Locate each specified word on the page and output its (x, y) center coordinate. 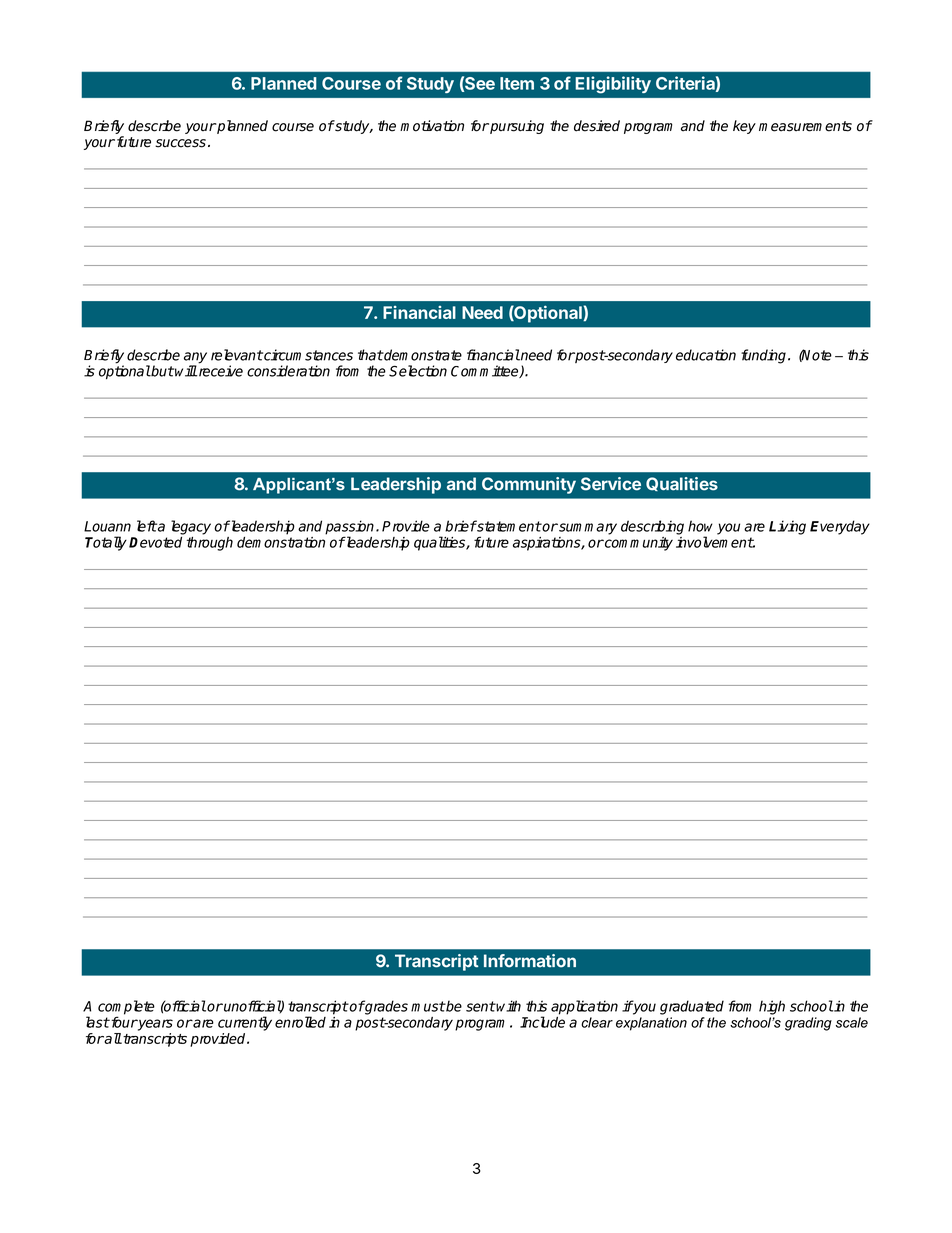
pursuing (516, 127)
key (744, 127)
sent (481, 1006)
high (772, 1007)
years (154, 1025)
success (180, 143)
